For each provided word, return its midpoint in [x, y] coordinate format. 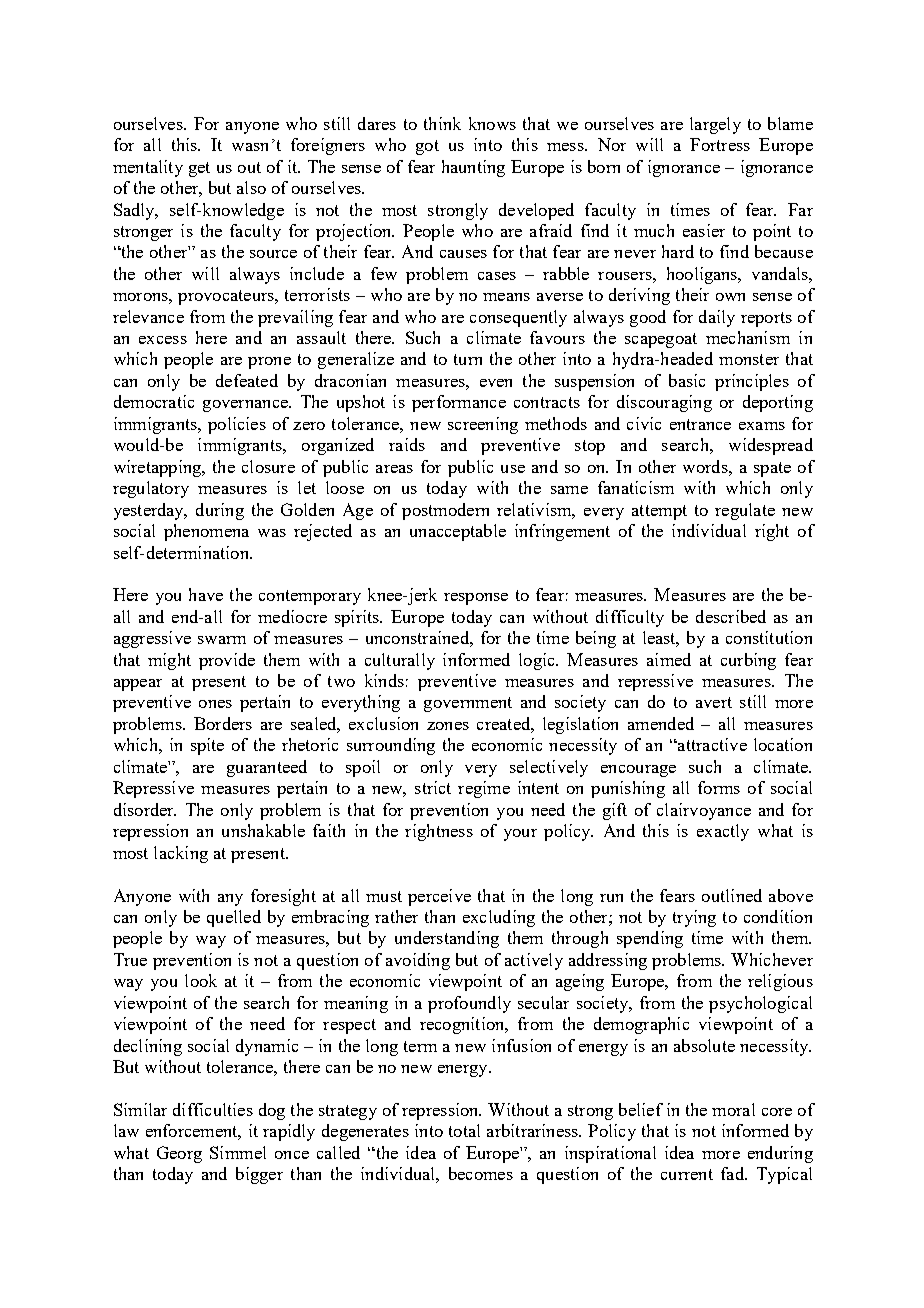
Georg [179, 1154]
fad [733, 1173]
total [464, 1130]
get [199, 169]
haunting [473, 168]
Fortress [720, 144]
